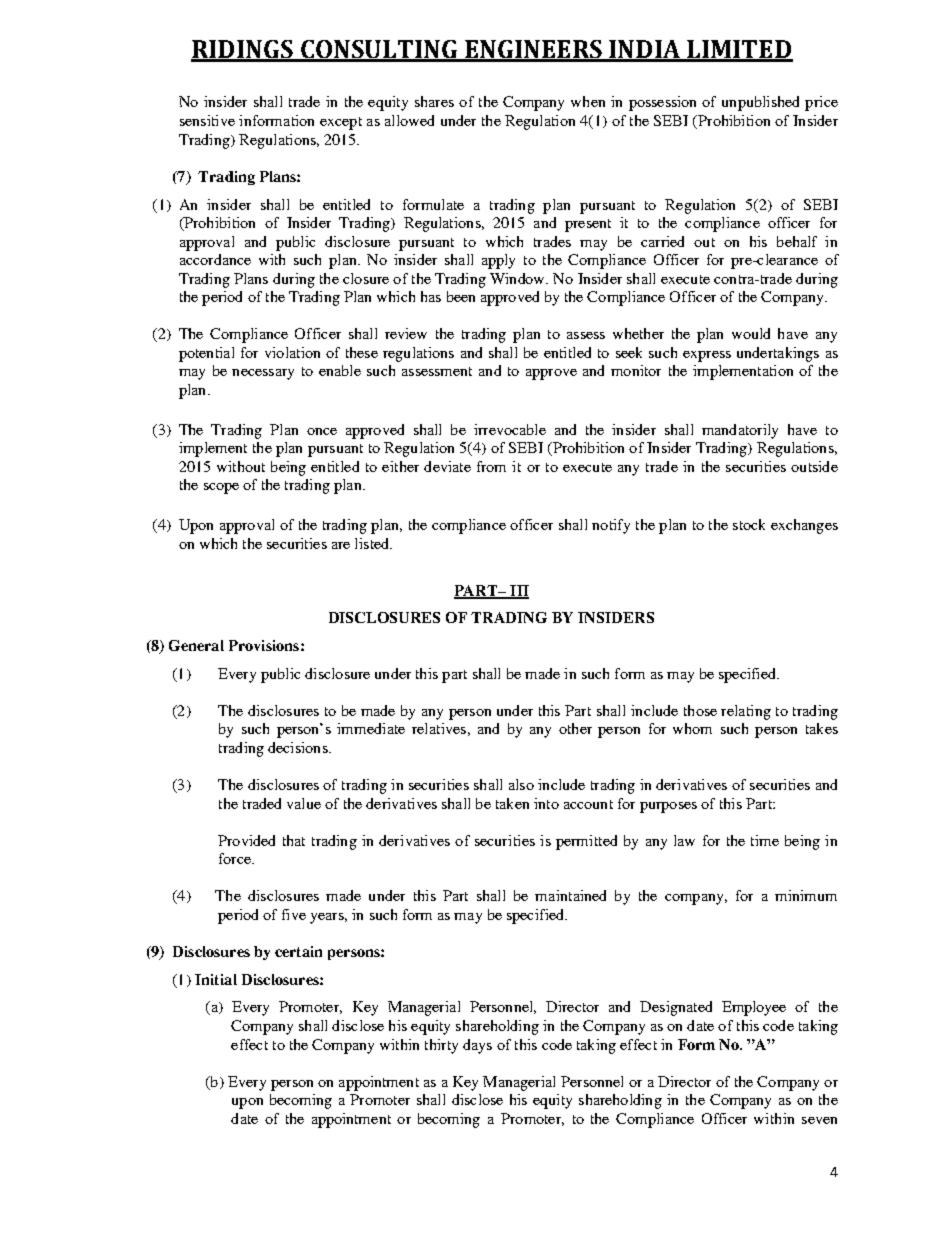  What do you see at coordinates (196, 645) in the screenshot?
I see `General` at bounding box center [196, 645].
